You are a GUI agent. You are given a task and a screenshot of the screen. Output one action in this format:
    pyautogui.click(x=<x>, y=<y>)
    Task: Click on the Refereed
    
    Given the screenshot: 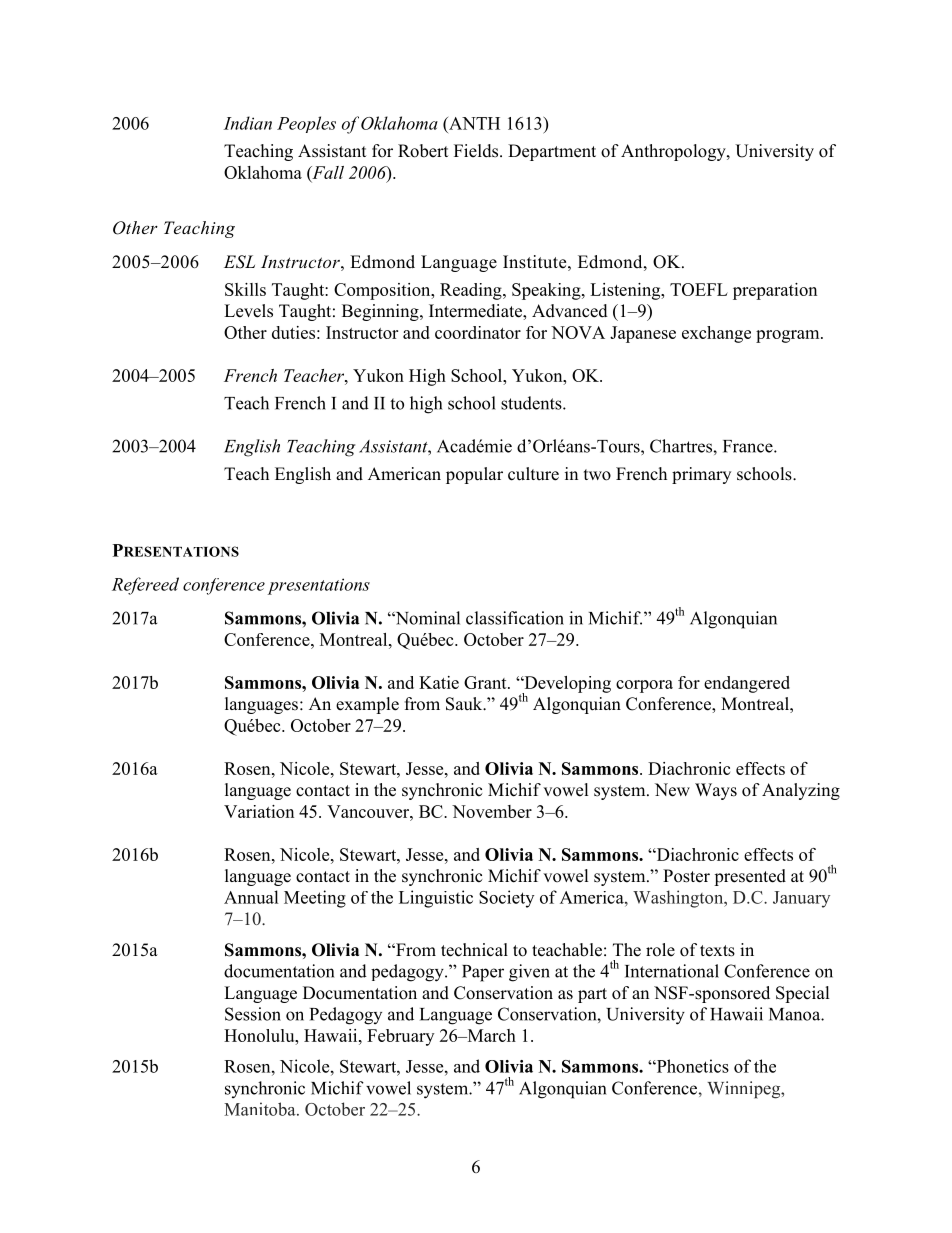 What is the action you would take?
    pyautogui.click(x=145, y=586)
